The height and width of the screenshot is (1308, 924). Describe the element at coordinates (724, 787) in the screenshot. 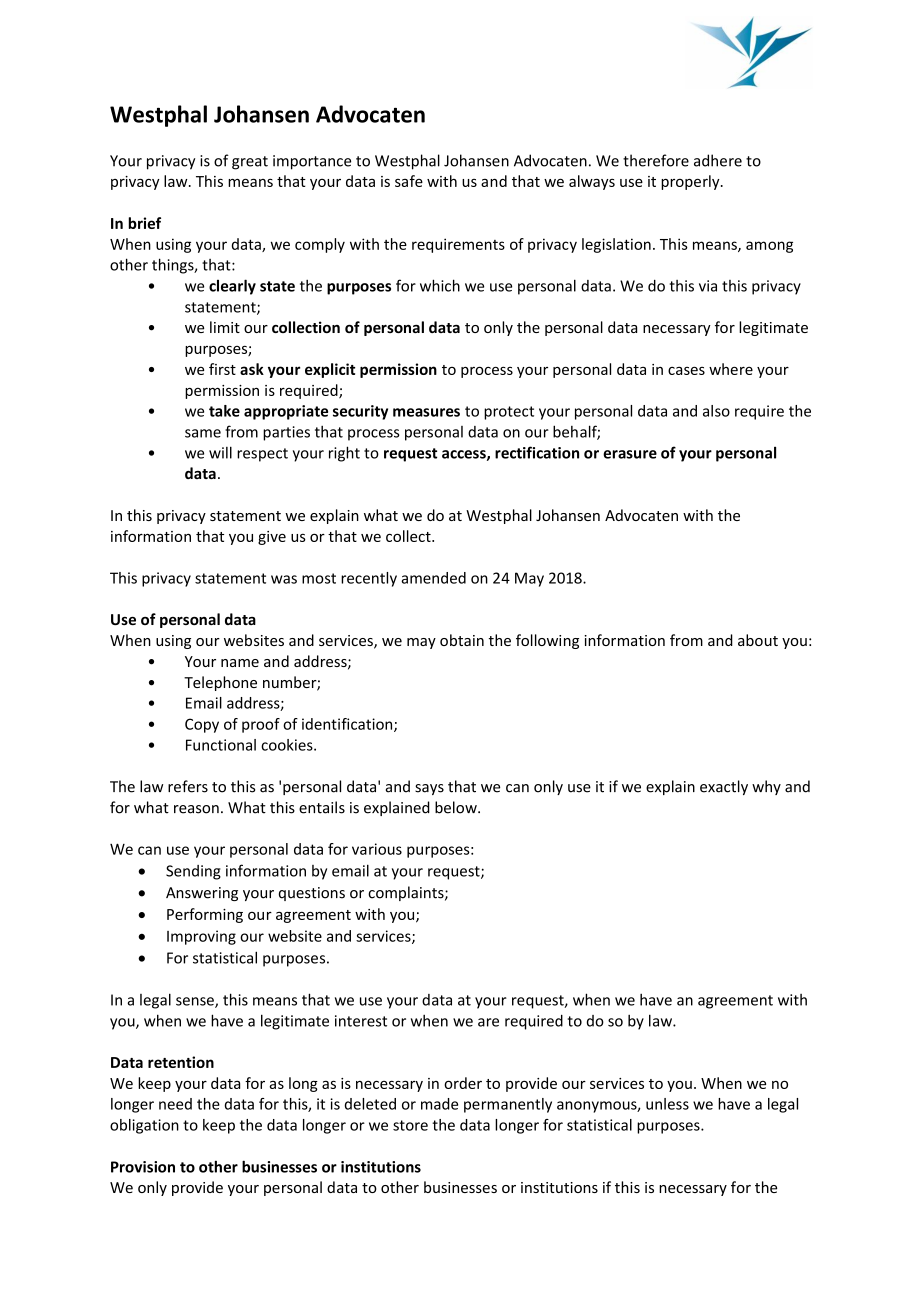

I see `exactly` at that location.
